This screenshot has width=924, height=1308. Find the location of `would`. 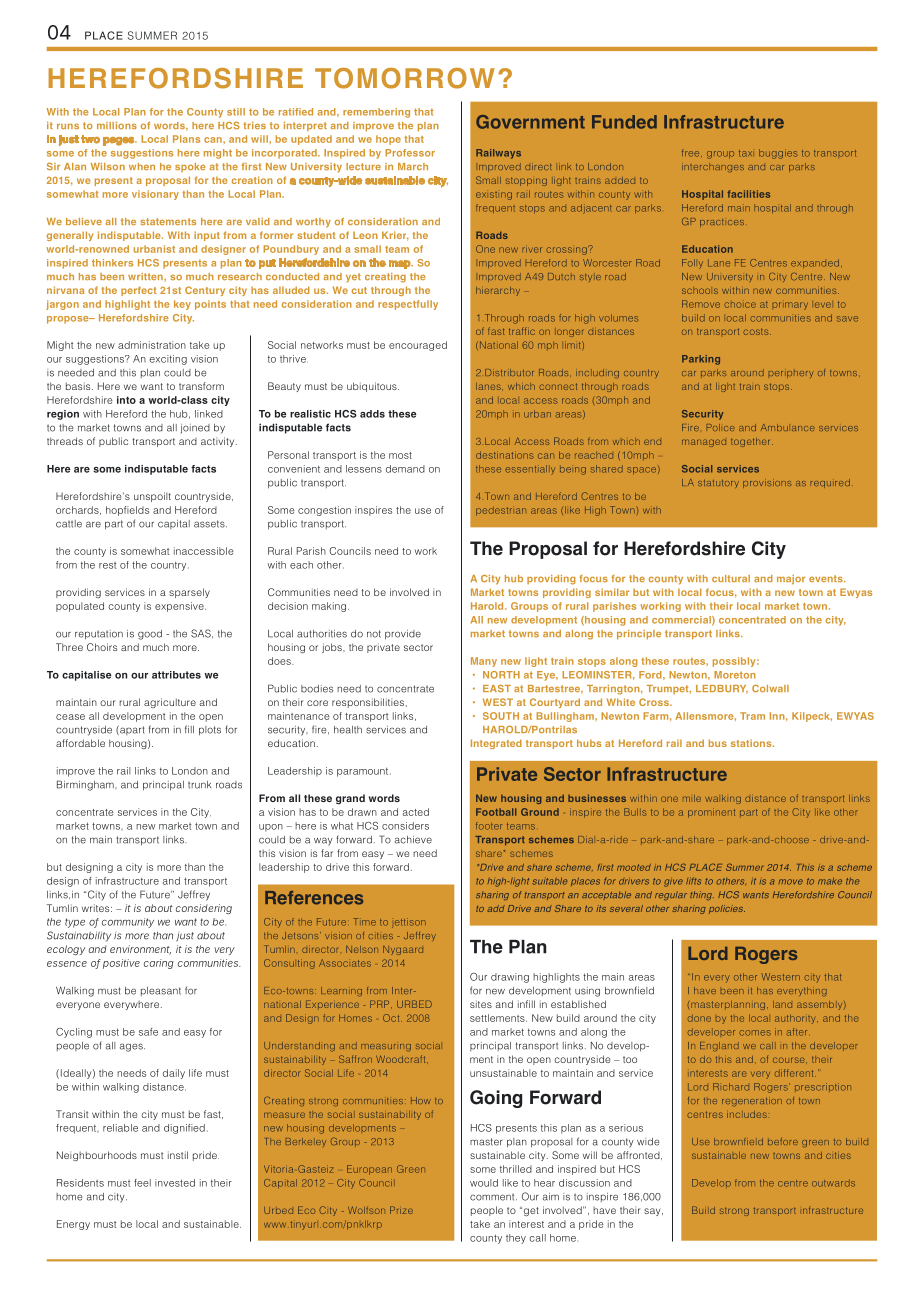

would is located at coordinates (484, 1183).
